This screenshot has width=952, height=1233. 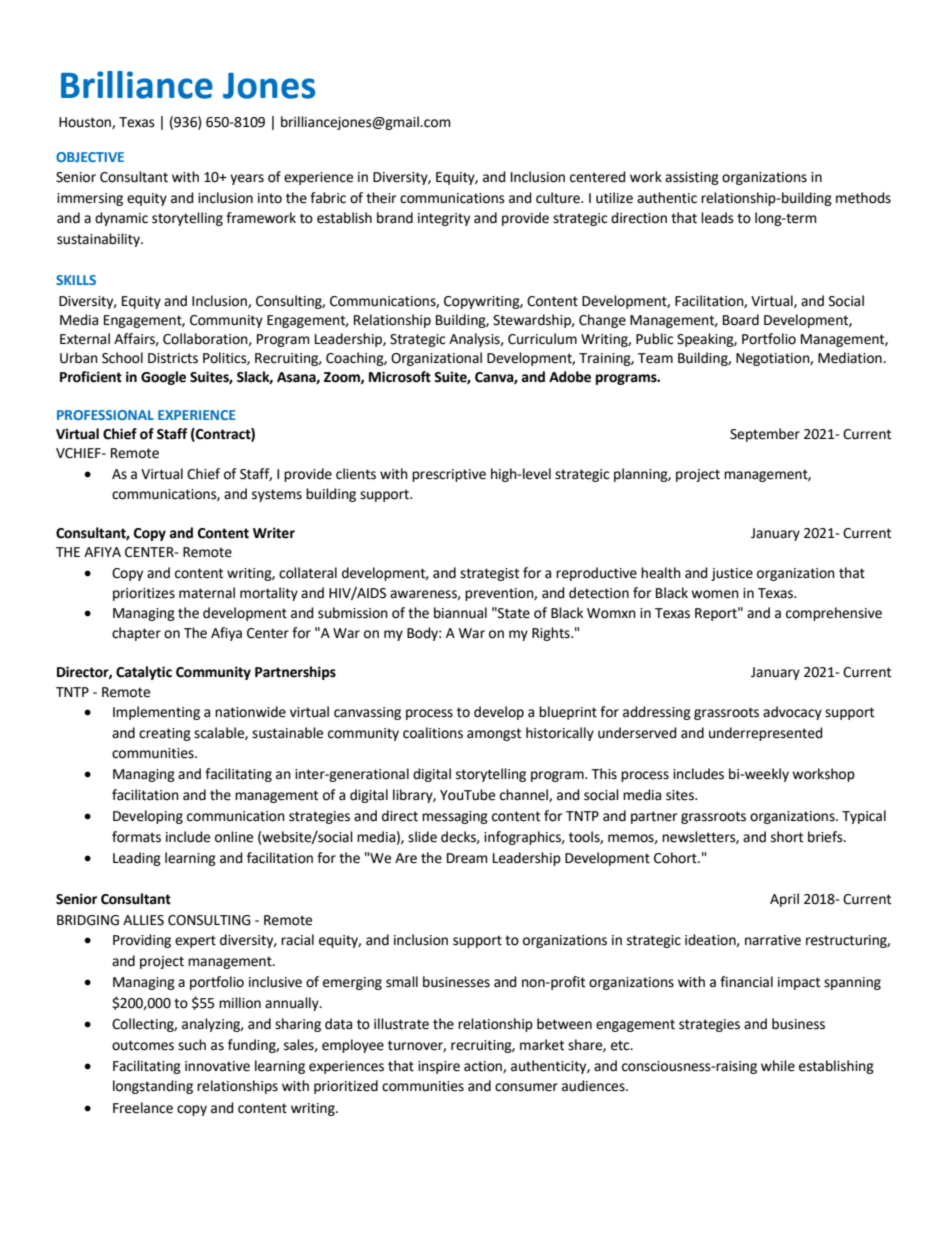 I want to click on while, so click(x=778, y=1066).
